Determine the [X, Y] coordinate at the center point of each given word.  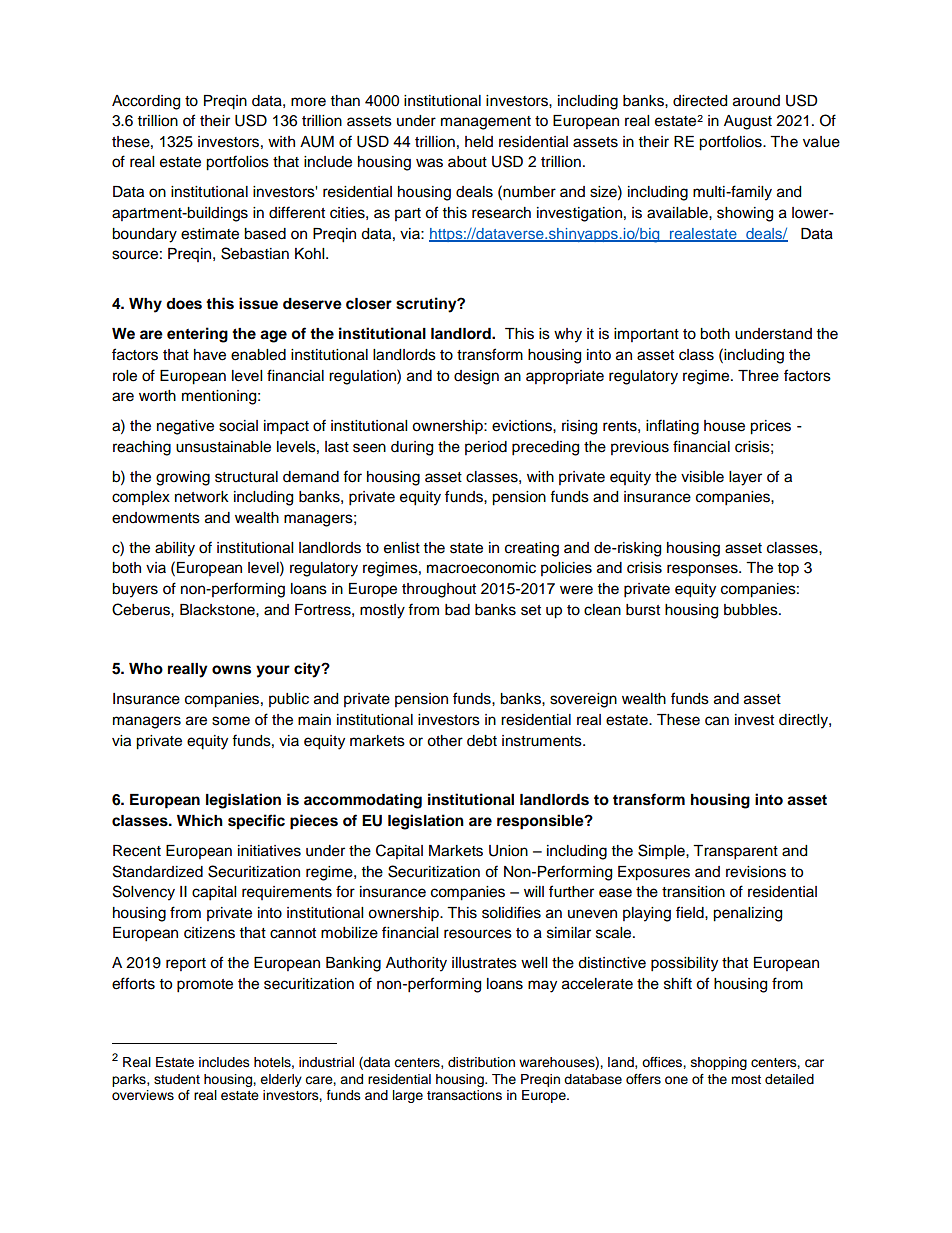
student [177, 1079]
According [146, 102]
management [486, 123]
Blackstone [218, 610]
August [748, 122]
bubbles [752, 610]
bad [457, 610]
